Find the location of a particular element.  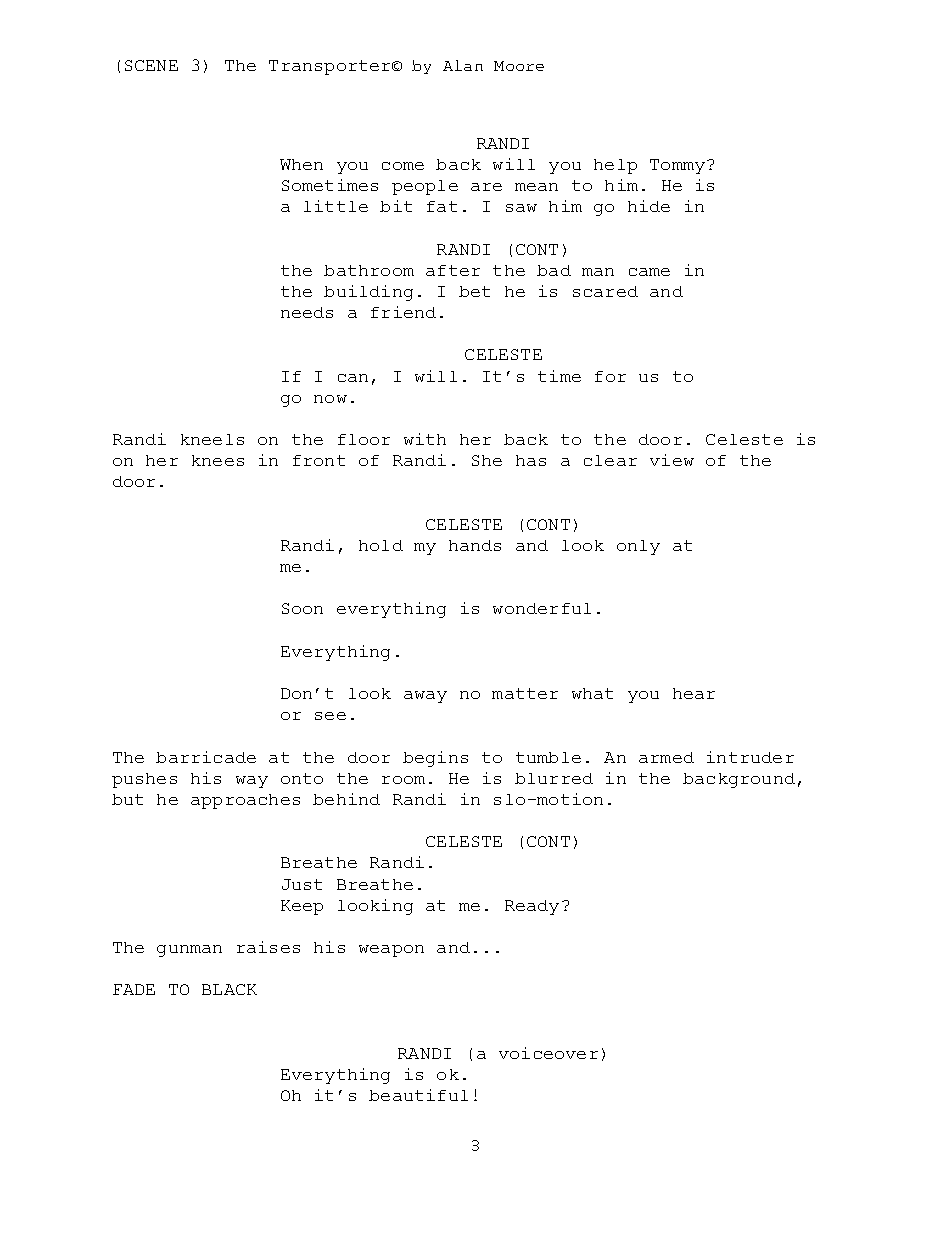

Alan is located at coordinates (463, 65).
